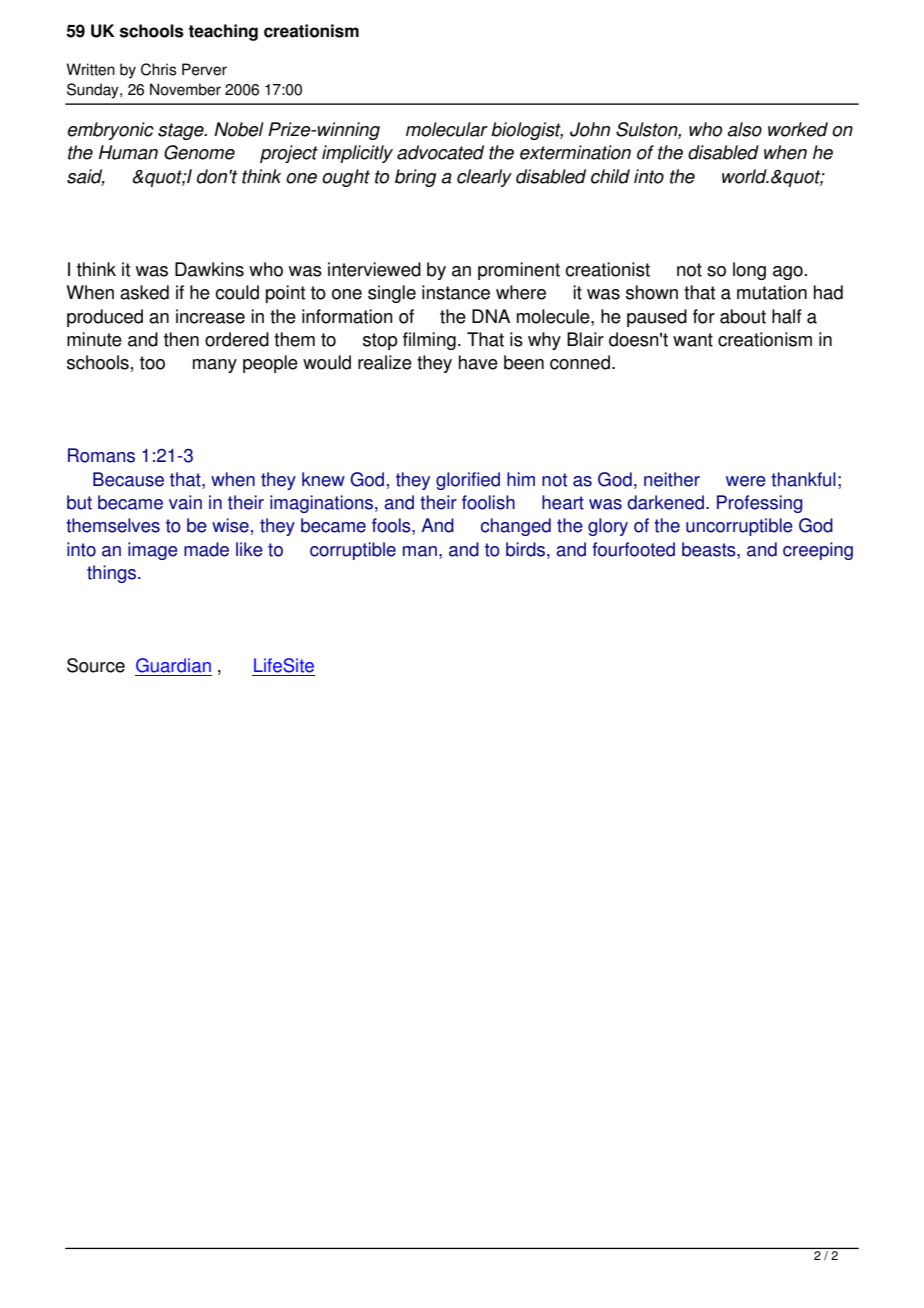 The width and height of the screenshot is (924, 1308). What do you see at coordinates (488, 502) in the screenshot?
I see `foolish` at bounding box center [488, 502].
